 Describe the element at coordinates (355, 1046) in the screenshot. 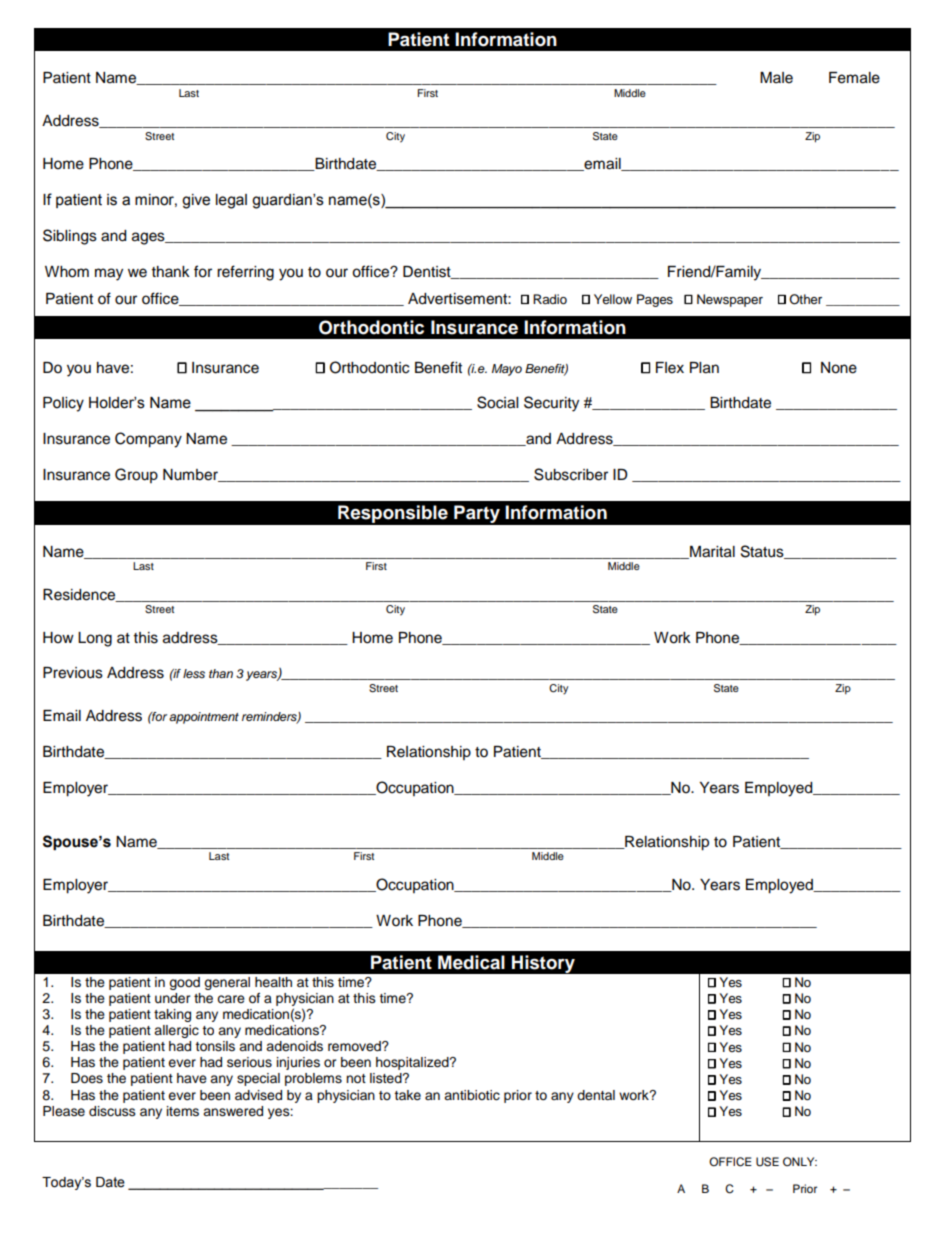

I see `removed` at that location.
